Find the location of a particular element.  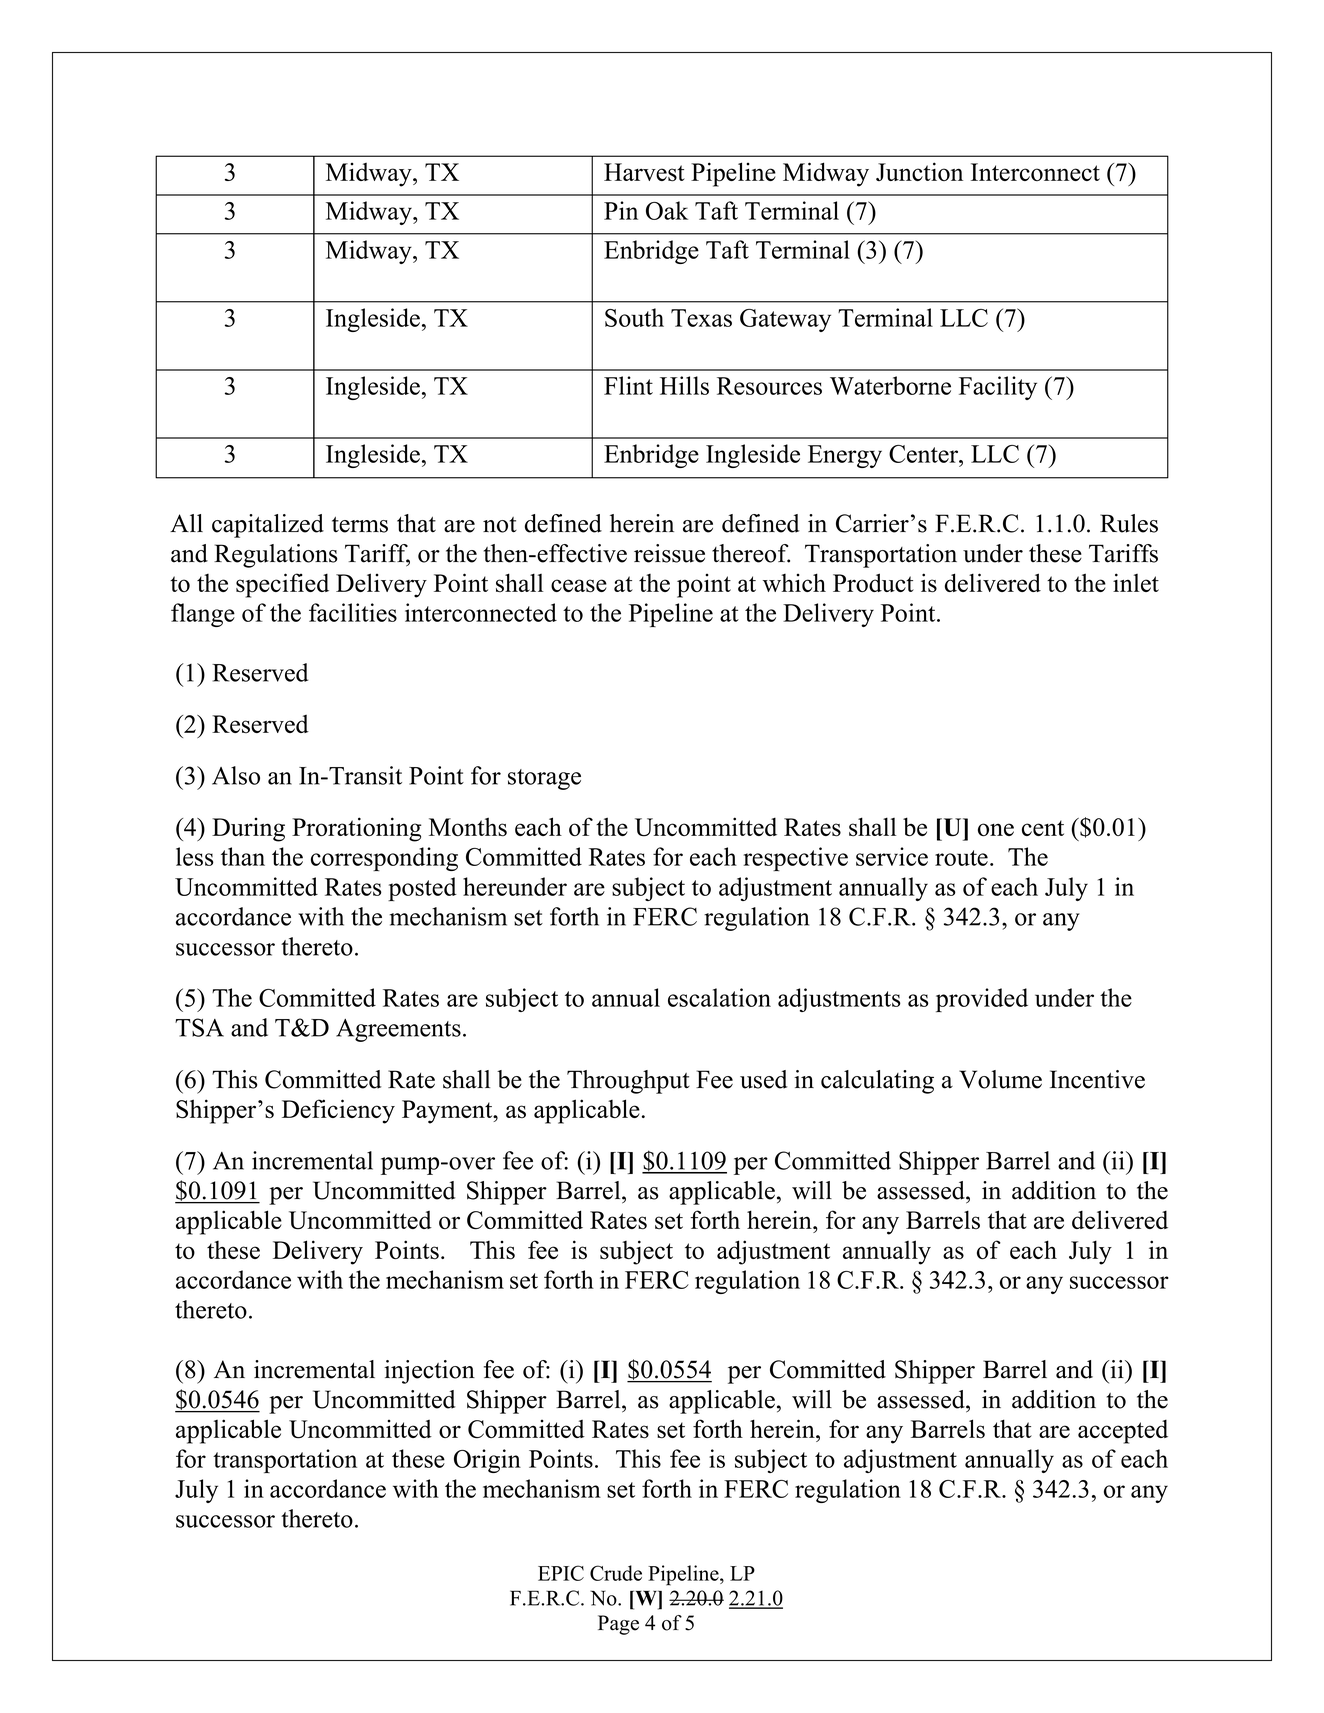

Oak is located at coordinates (667, 210).
